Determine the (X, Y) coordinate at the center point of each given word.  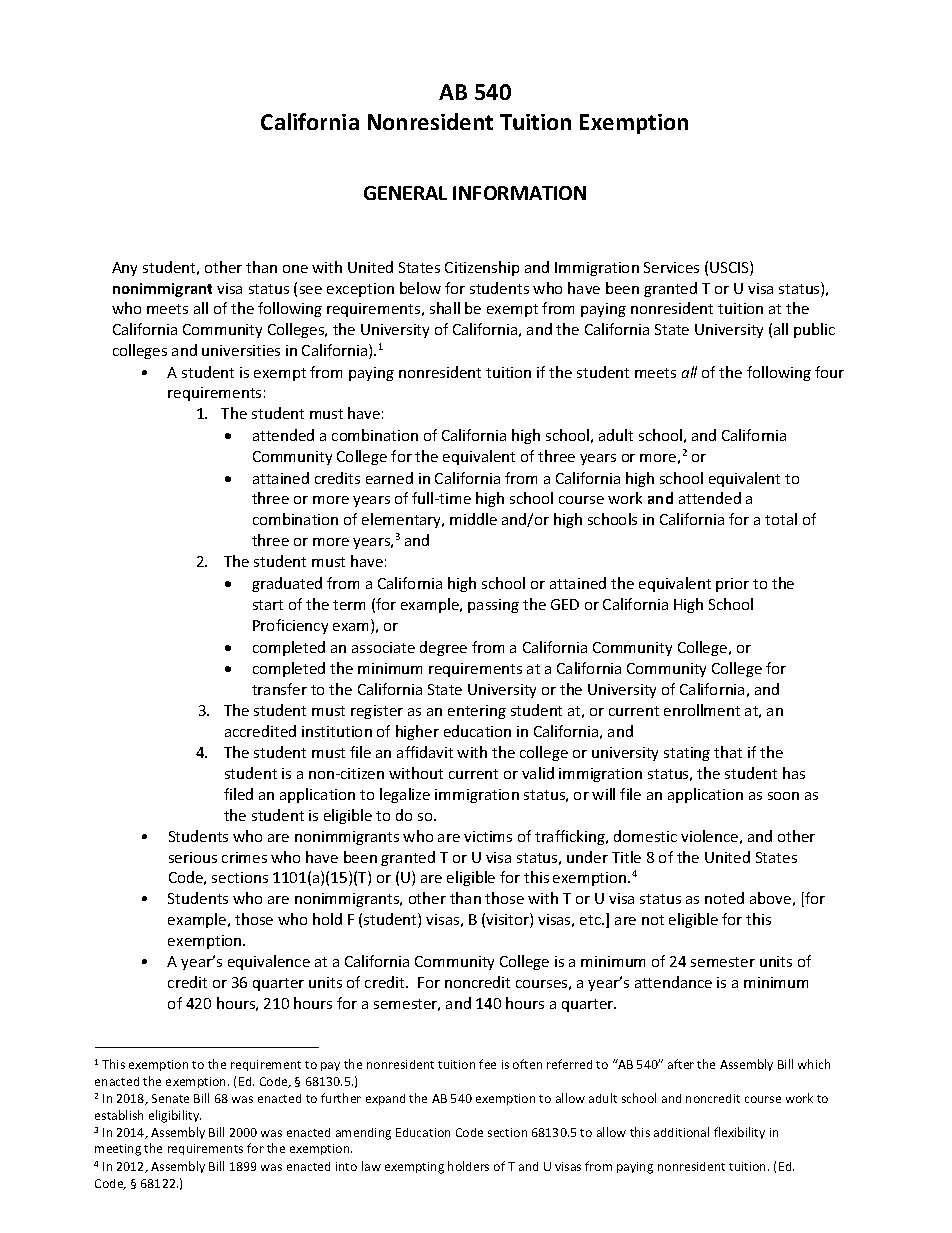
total (781, 519)
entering (477, 712)
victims (488, 836)
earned (389, 478)
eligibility (175, 1116)
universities (241, 350)
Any (124, 269)
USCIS (730, 268)
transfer (279, 689)
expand (385, 1099)
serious (193, 857)
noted (724, 898)
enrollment (702, 710)
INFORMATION (519, 193)
